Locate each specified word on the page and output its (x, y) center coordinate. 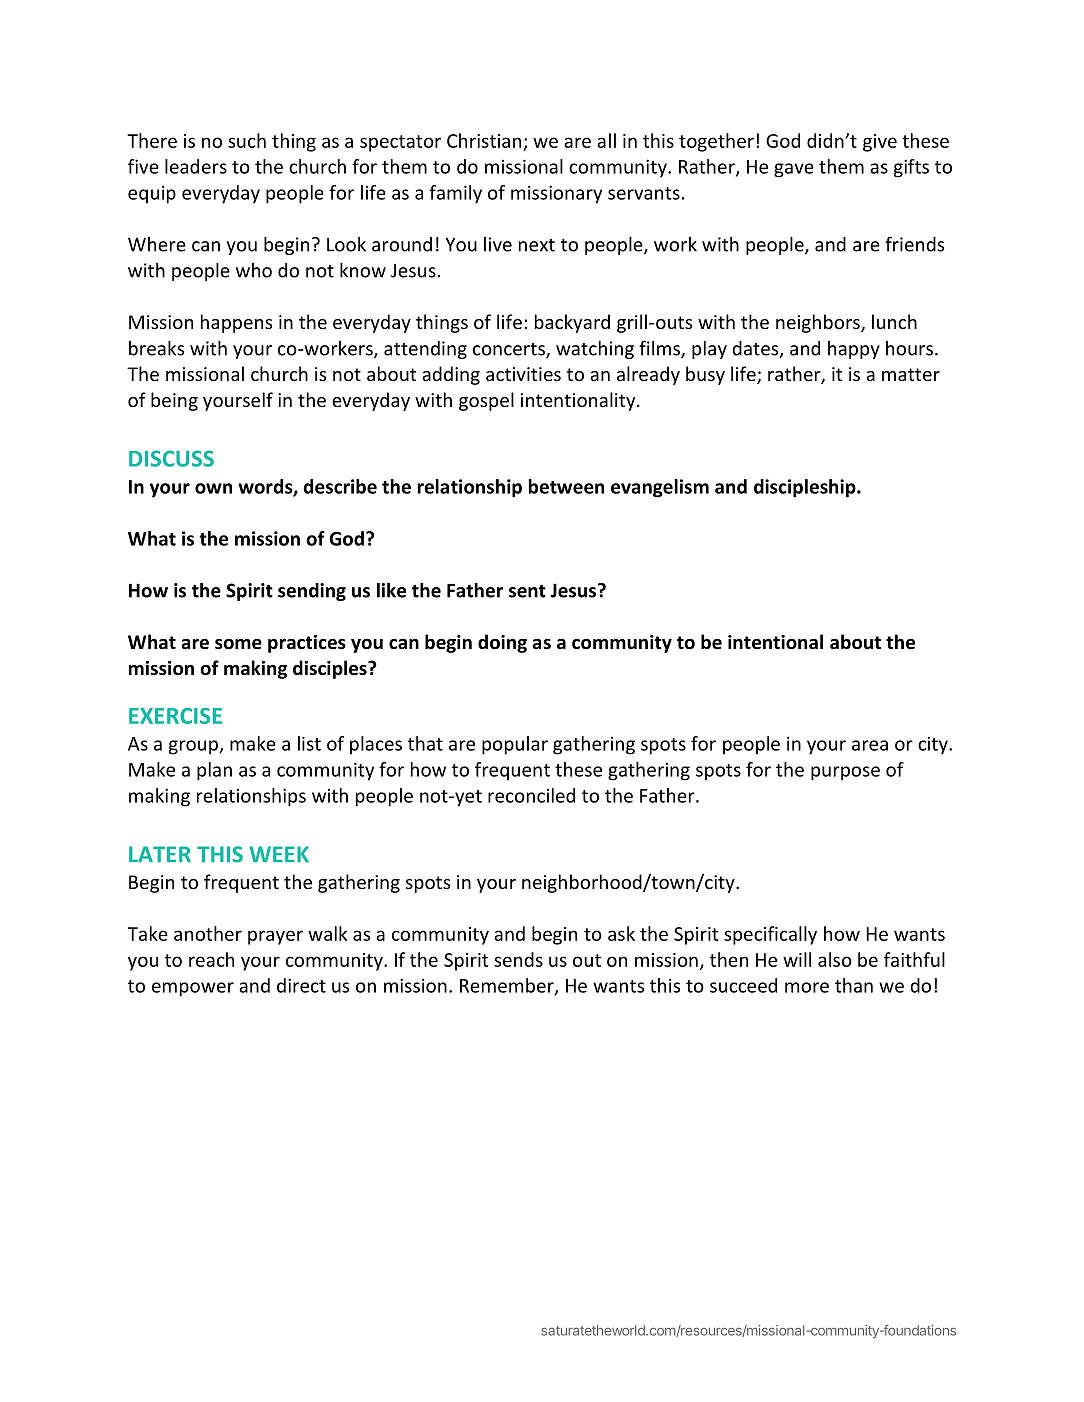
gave (794, 170)
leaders (196, 166)
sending (312, 592)
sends (518, 959)
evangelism (660, 488)
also (835, 959)
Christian (484, 140)
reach (211, 959)
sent (527, 591)
